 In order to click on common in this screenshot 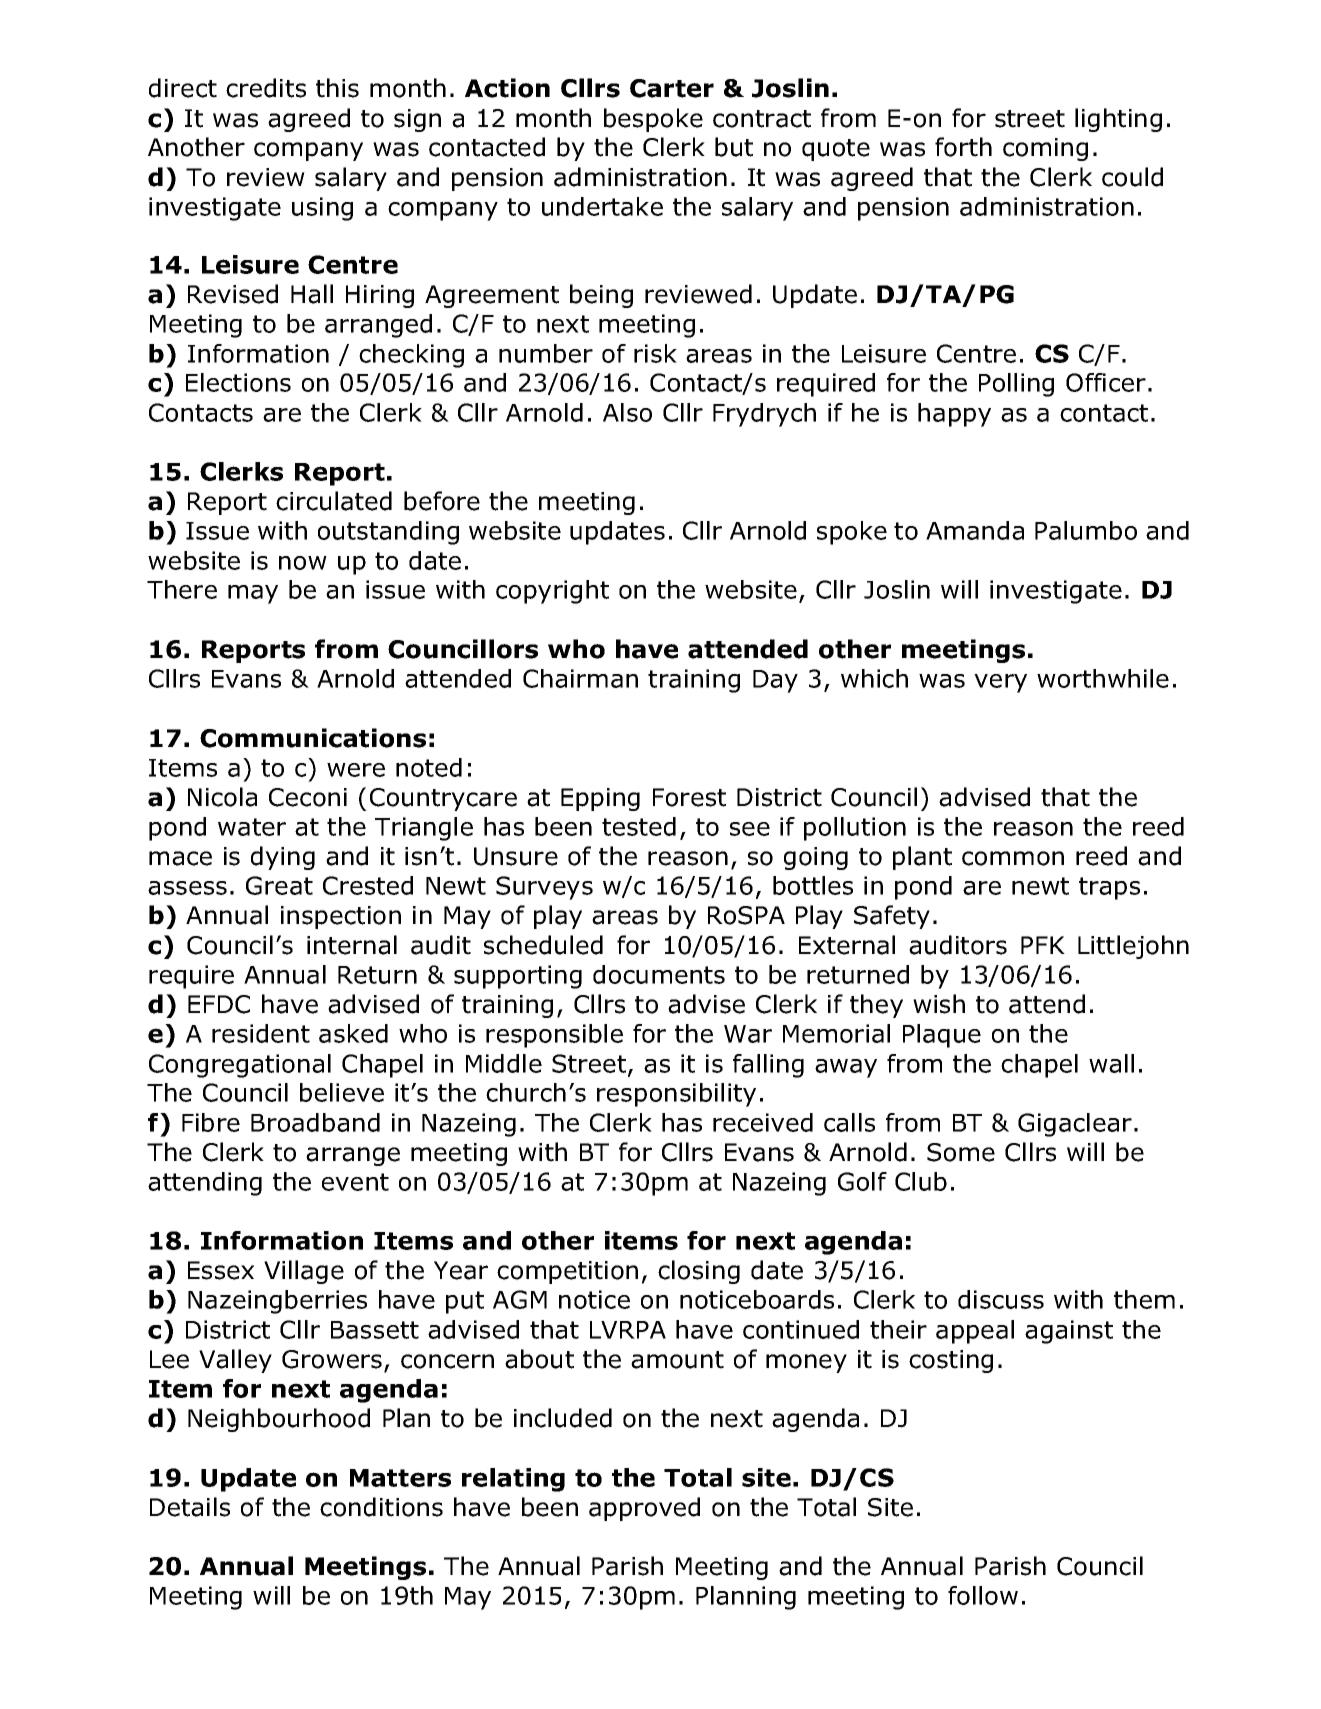, I will do `click(1013, 858)`.
